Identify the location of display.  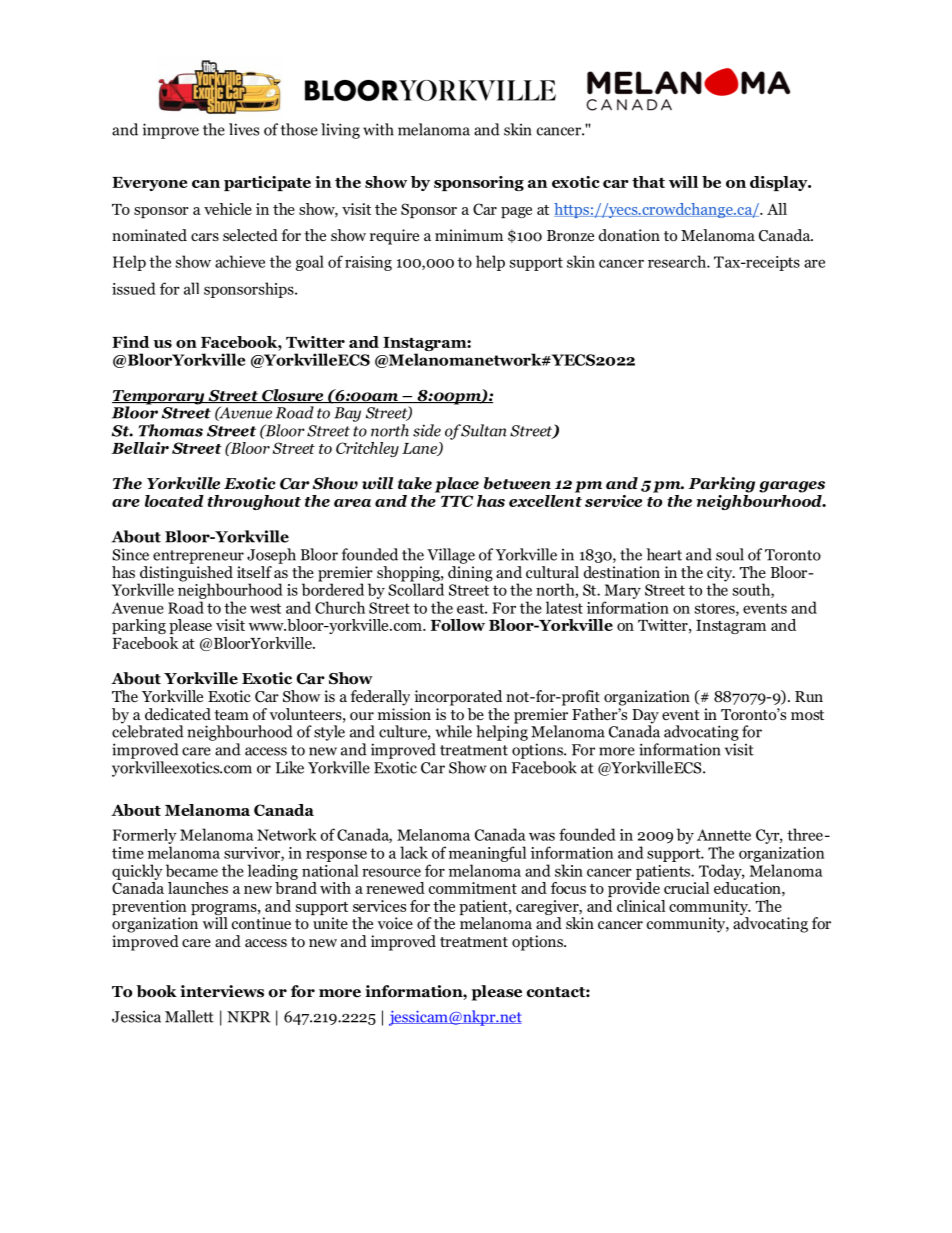
(780, 183).
